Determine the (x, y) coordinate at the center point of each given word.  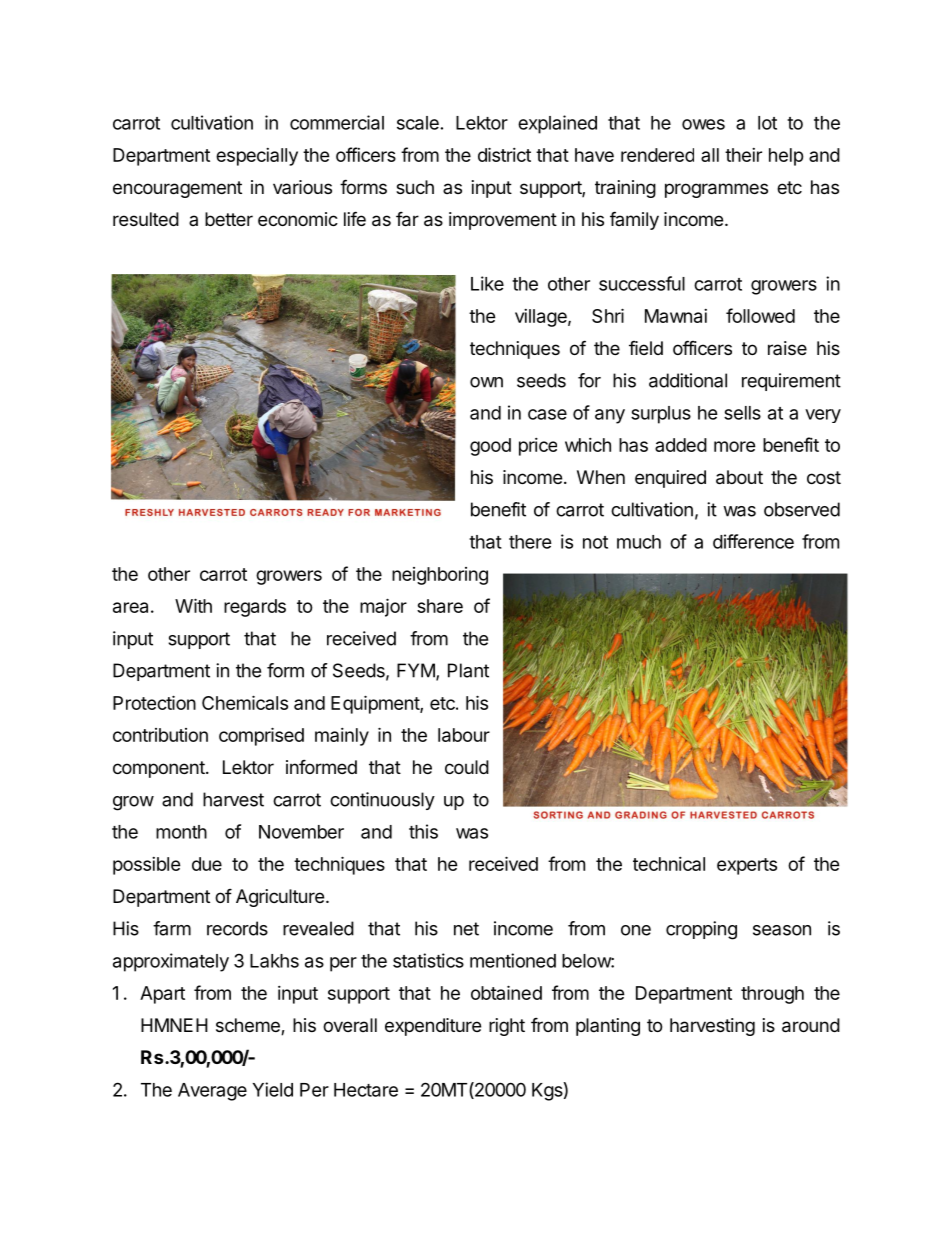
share (440, 606)
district (504, 154)
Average (212, 1092)
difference (753, 541)
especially (257, 157)
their (743, 155)
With (193, 605)
